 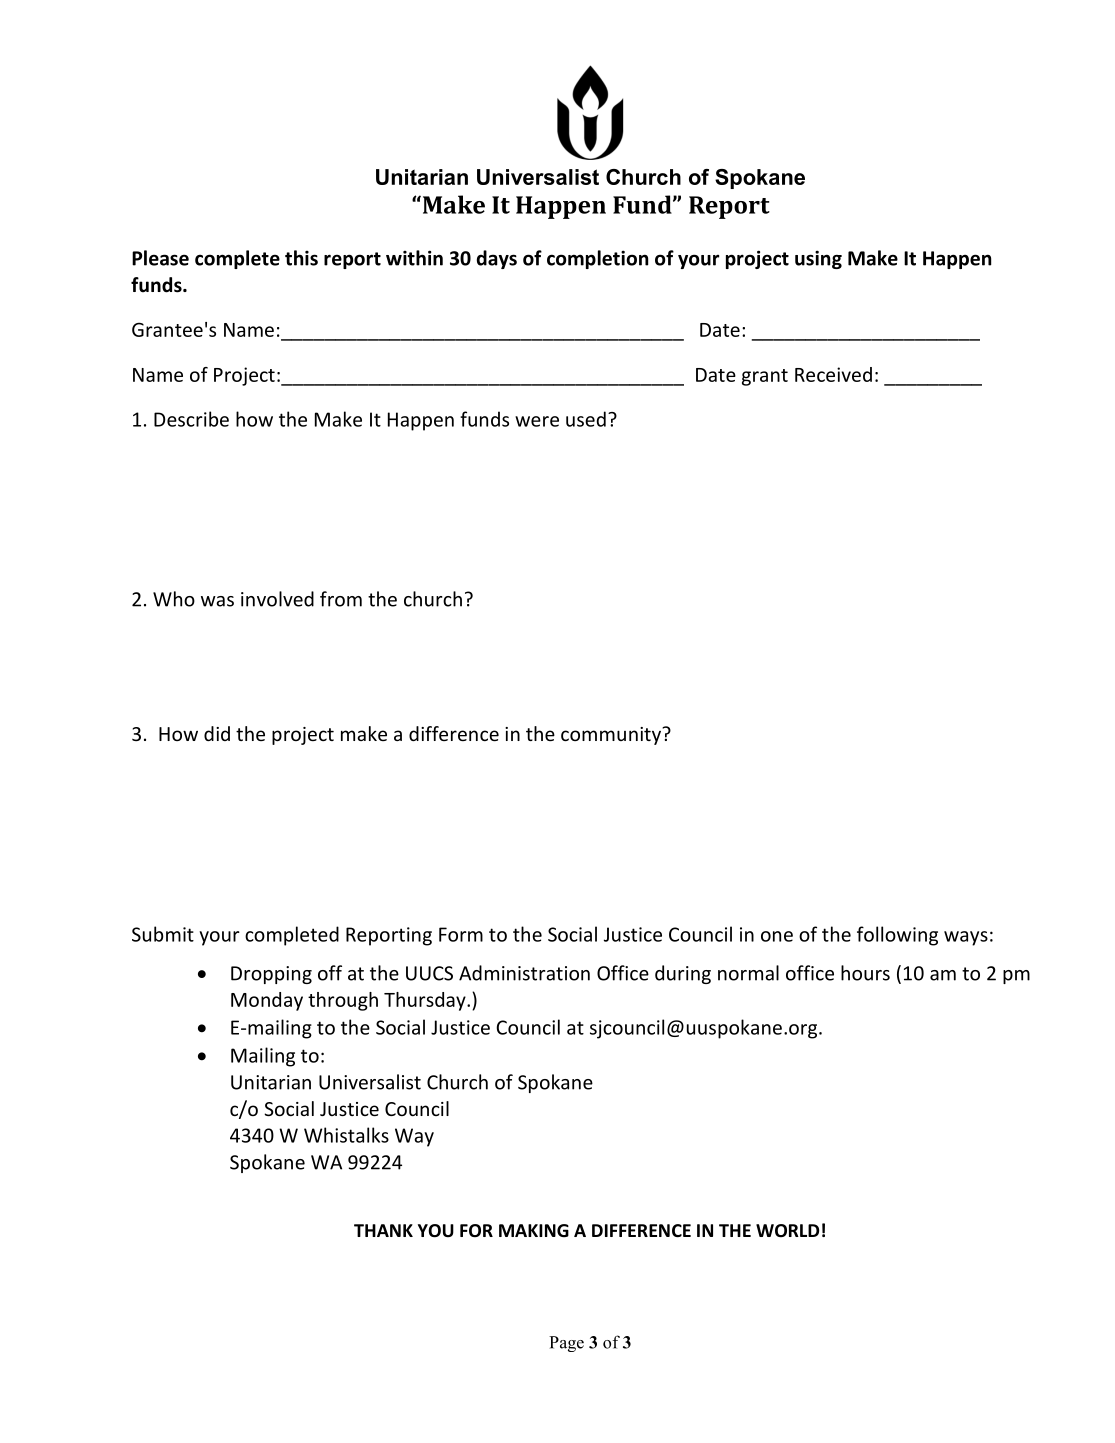 What do you see at coordinates (818, 259) in the image?
I see `using` at bounding box center [818, 259].
